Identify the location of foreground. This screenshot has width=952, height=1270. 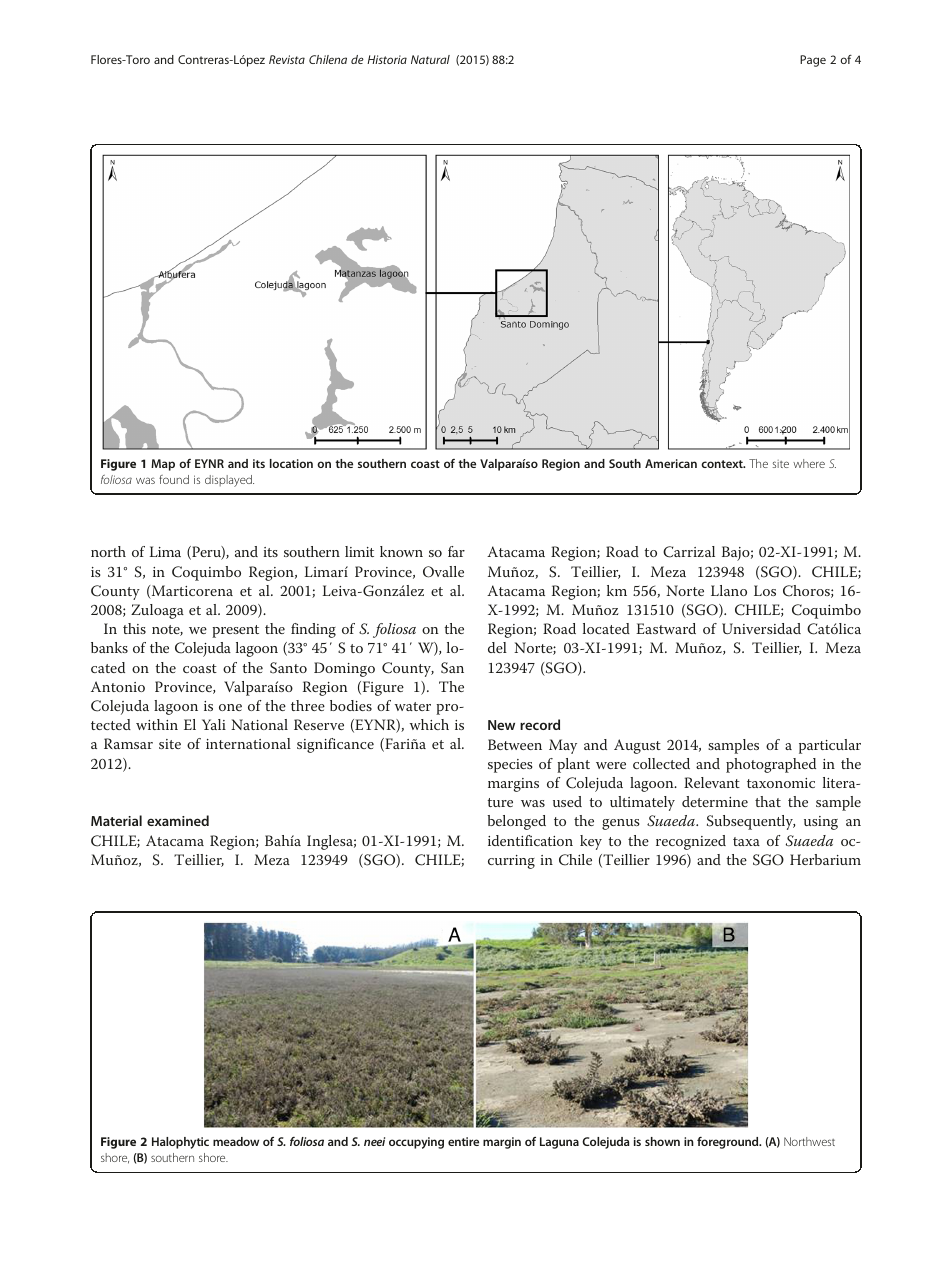
(729, 1143).
